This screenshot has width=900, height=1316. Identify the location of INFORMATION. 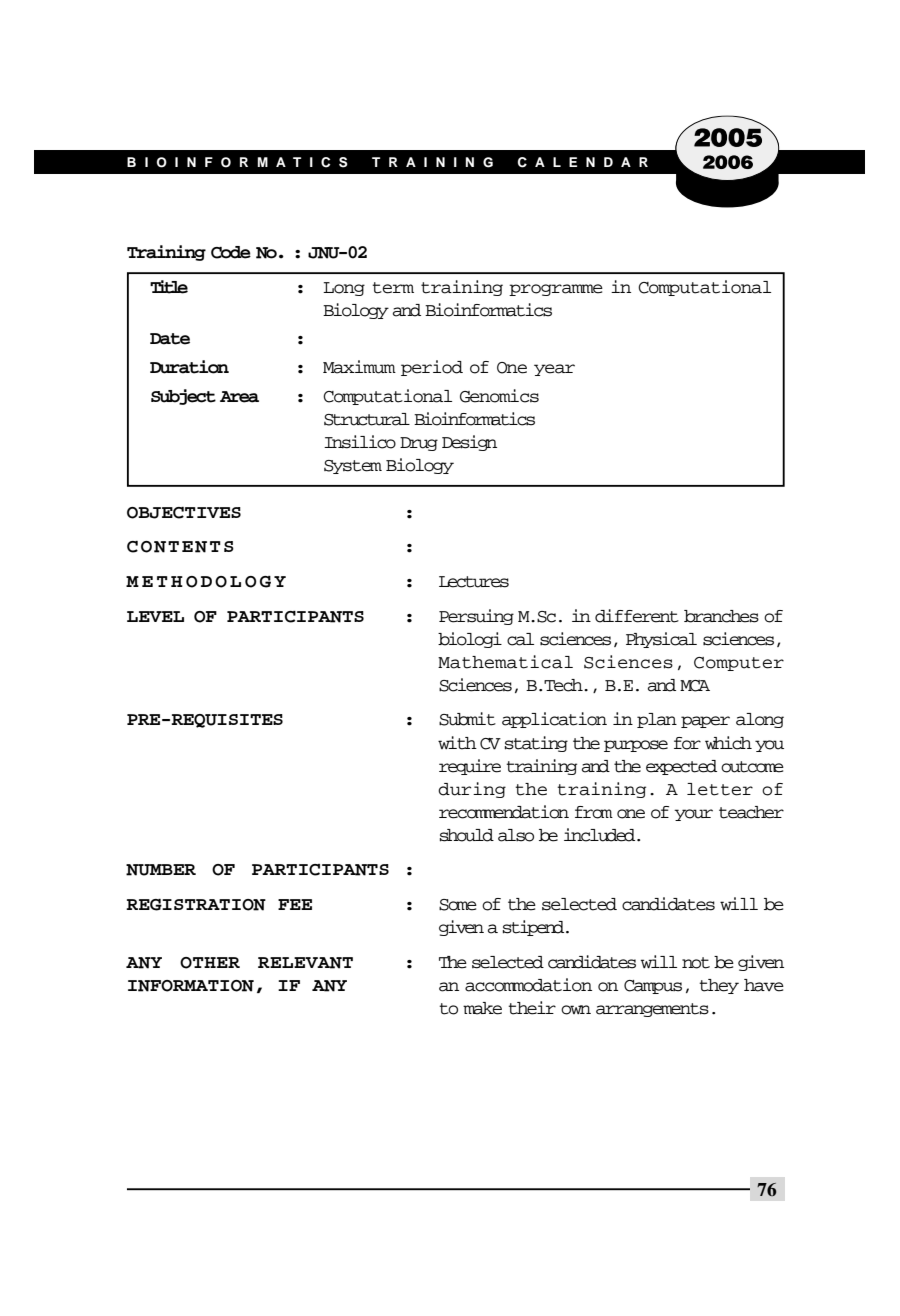
(191, 986).
